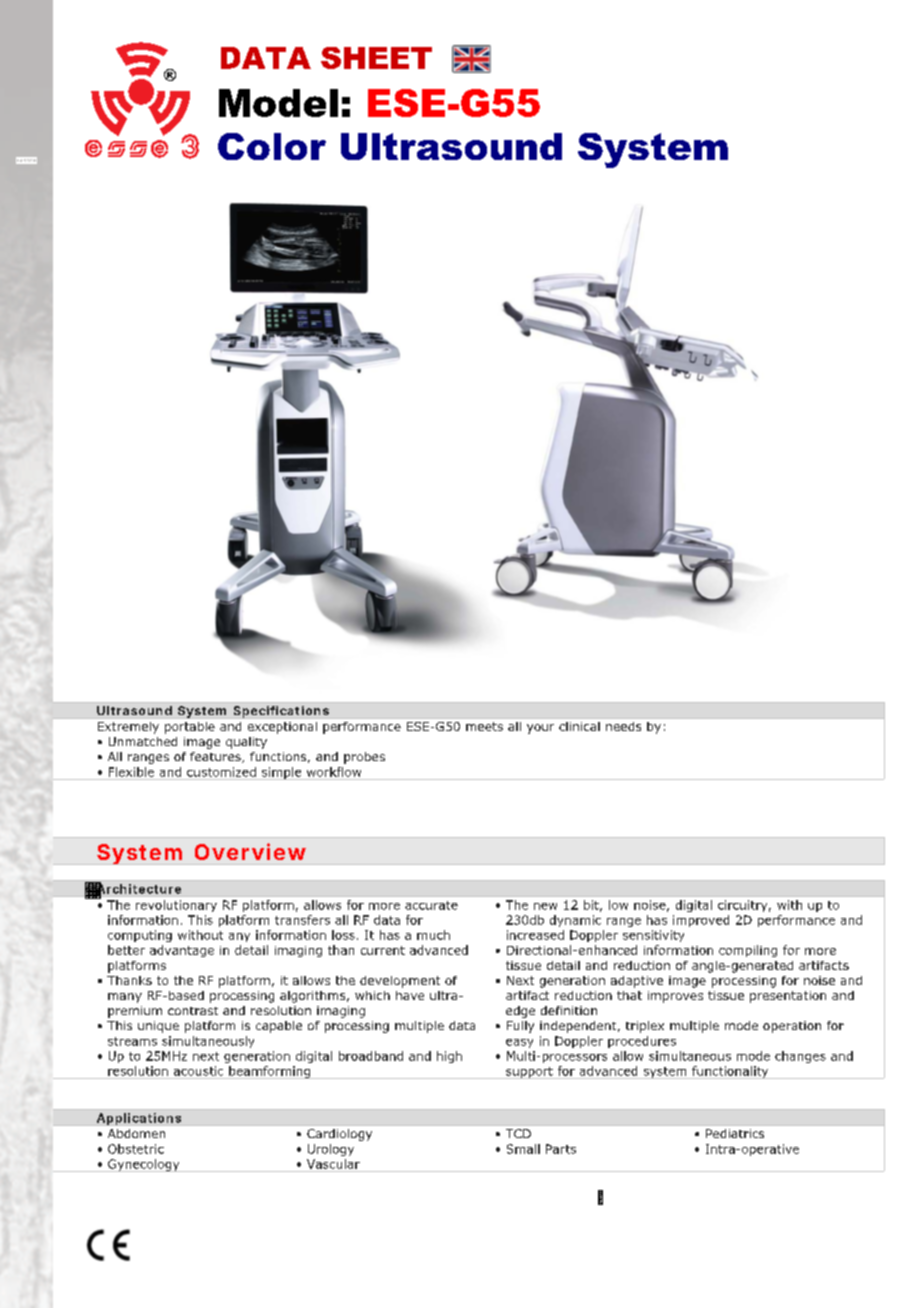 Image resolution: width=924 pixels, height=1308 pixels. Describe the element at coordinates (139, 1119) in the screenshot. I see `Applications` at that location.
